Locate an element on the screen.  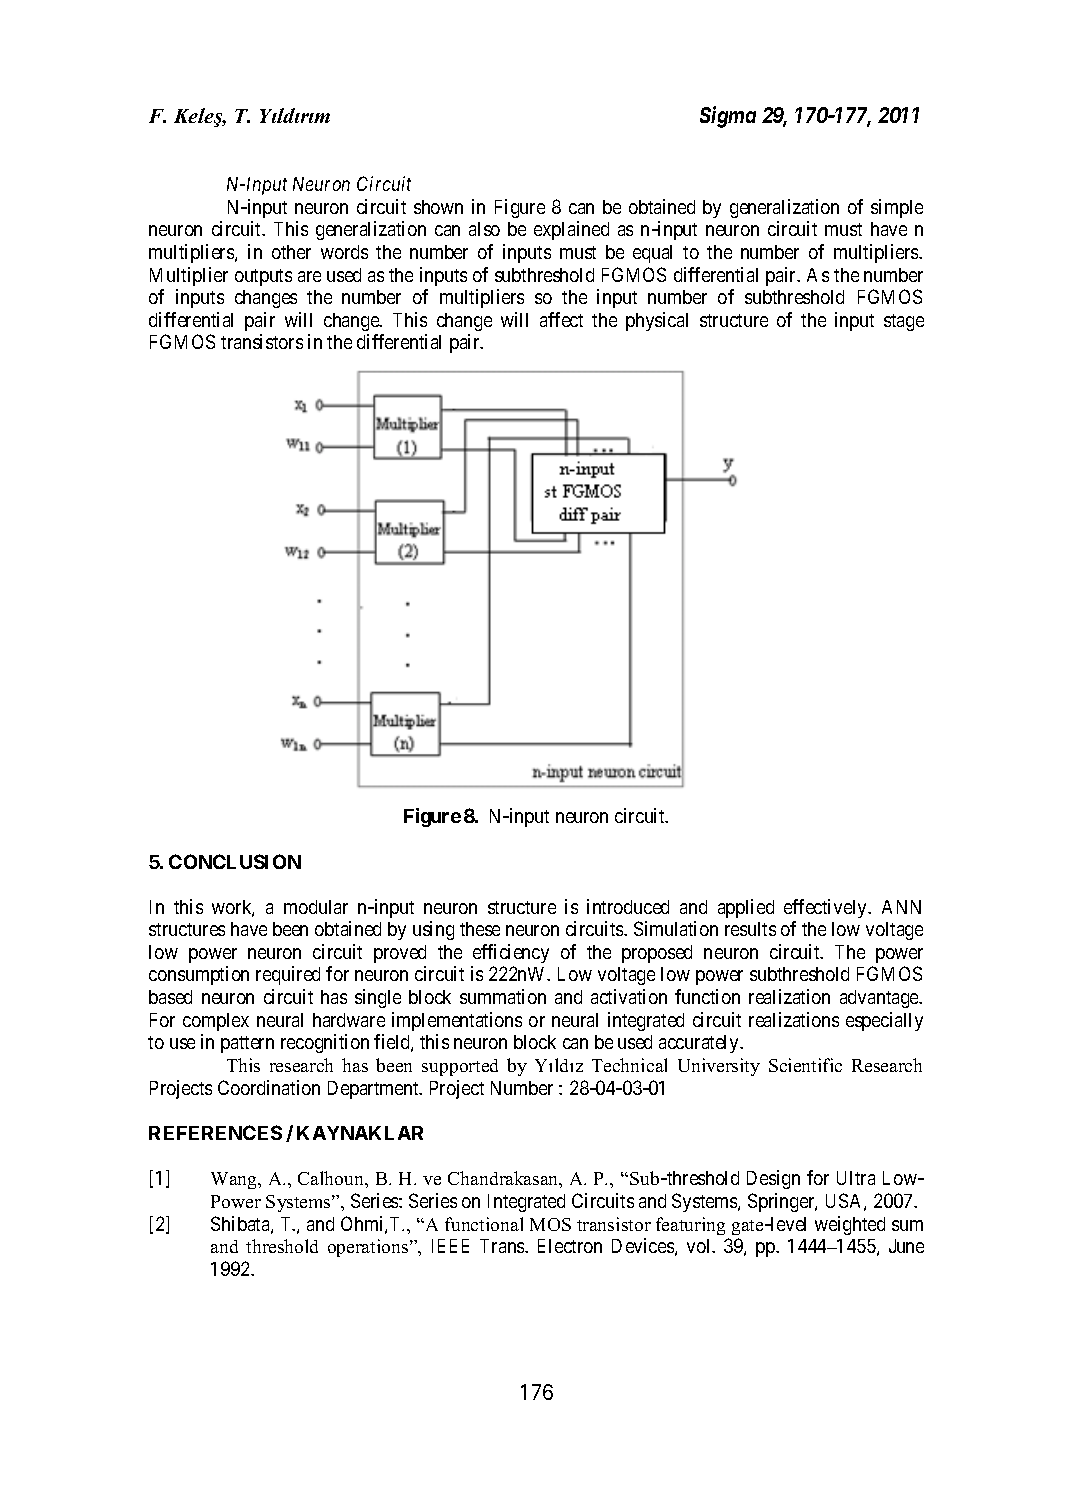
efficiency is located at coordinates (511, 953).
